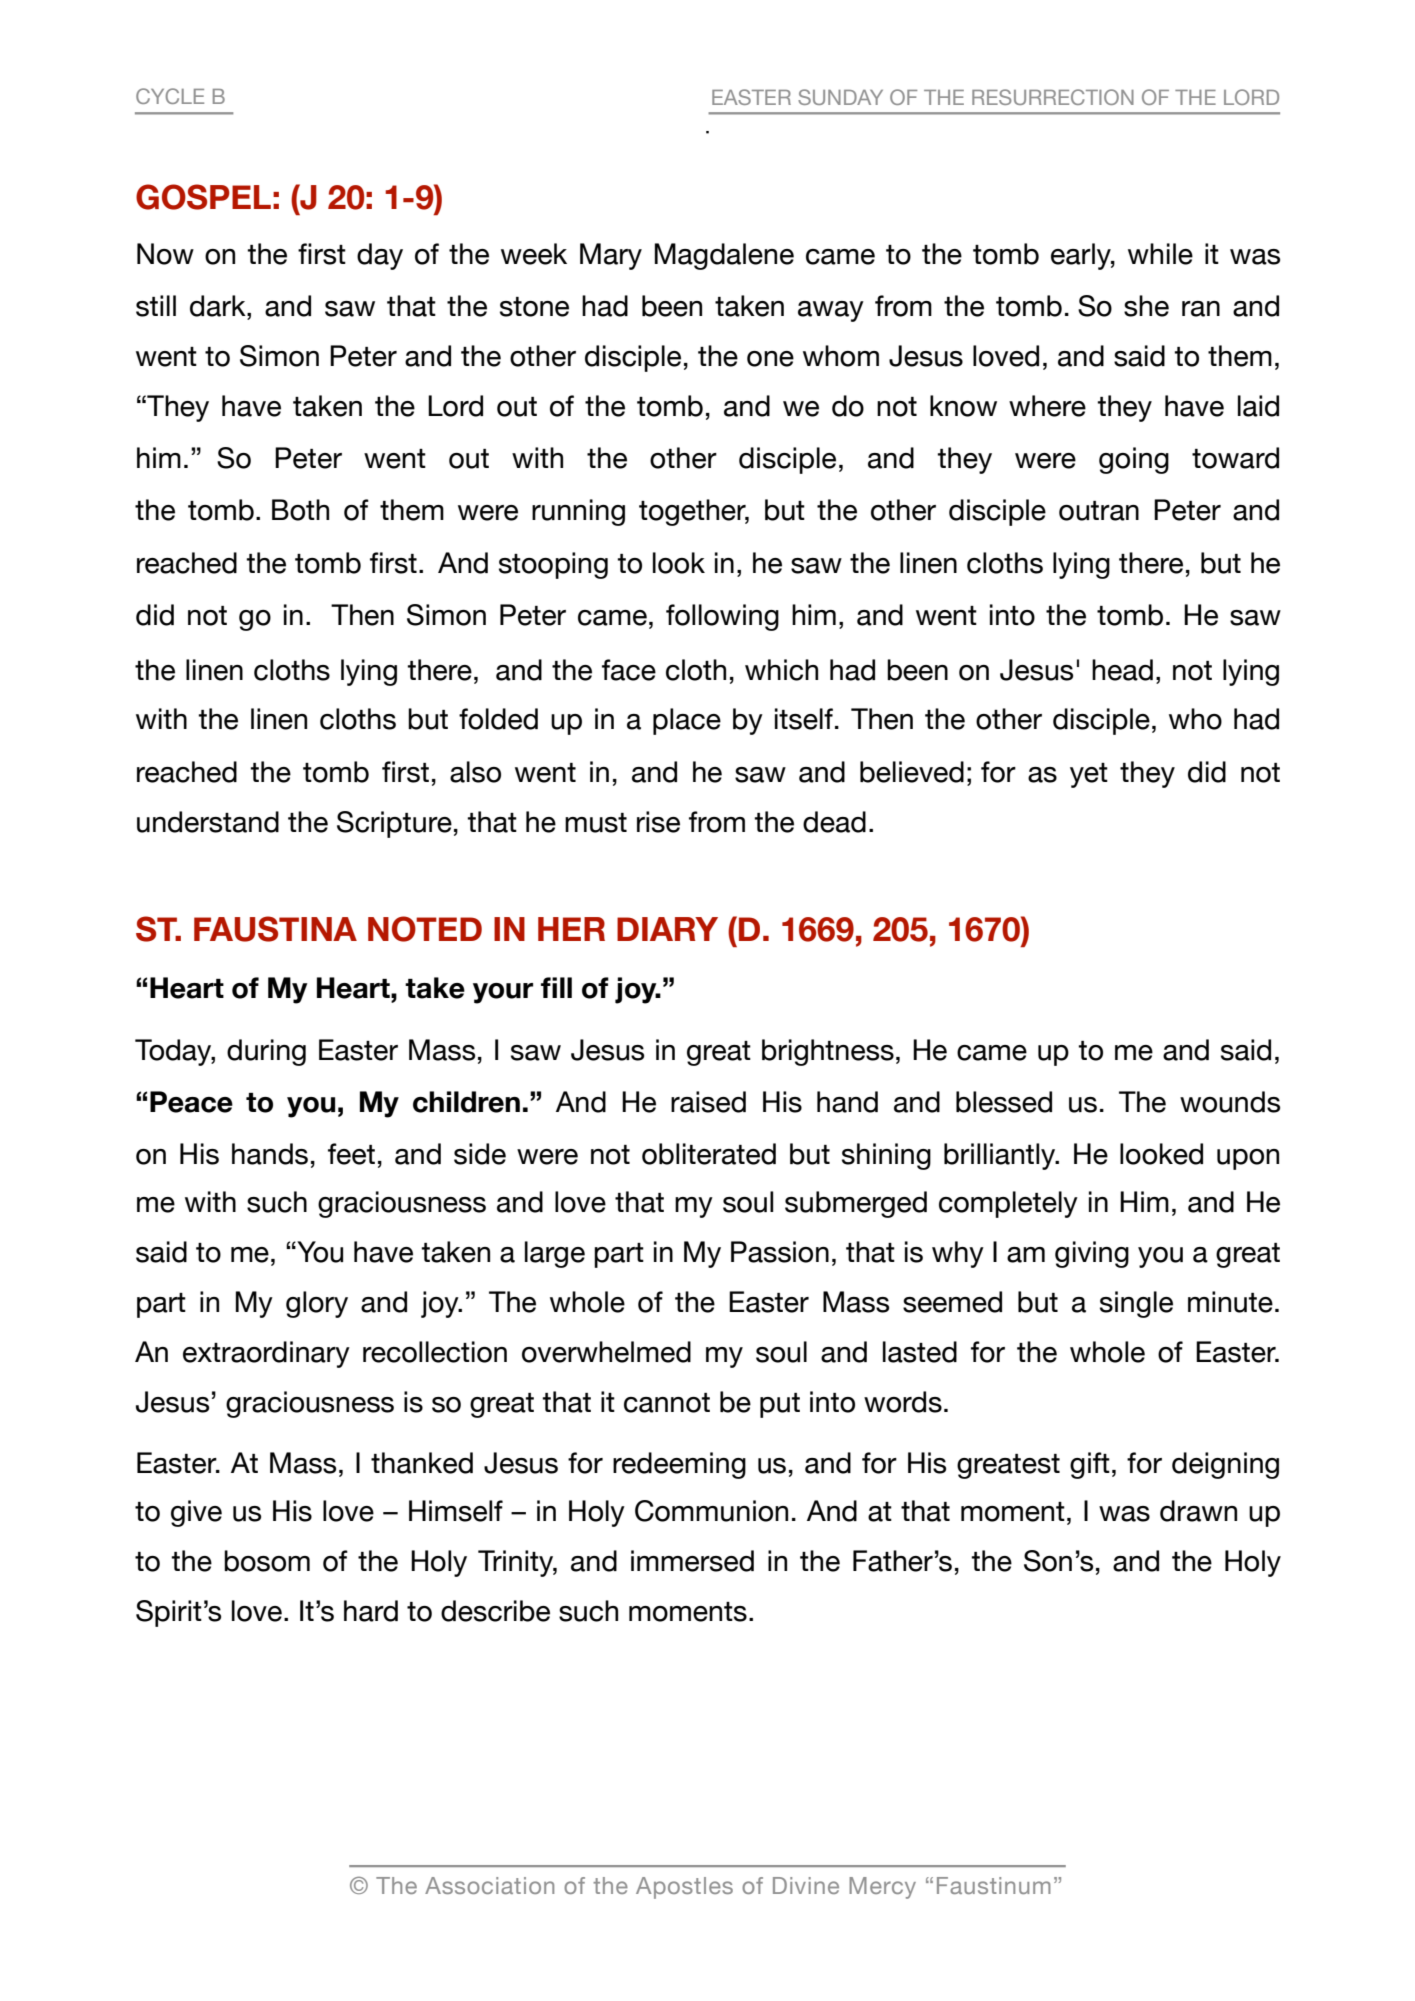  Describe the element at coordinates (578, 512) in the page. I see `running` at that location.
